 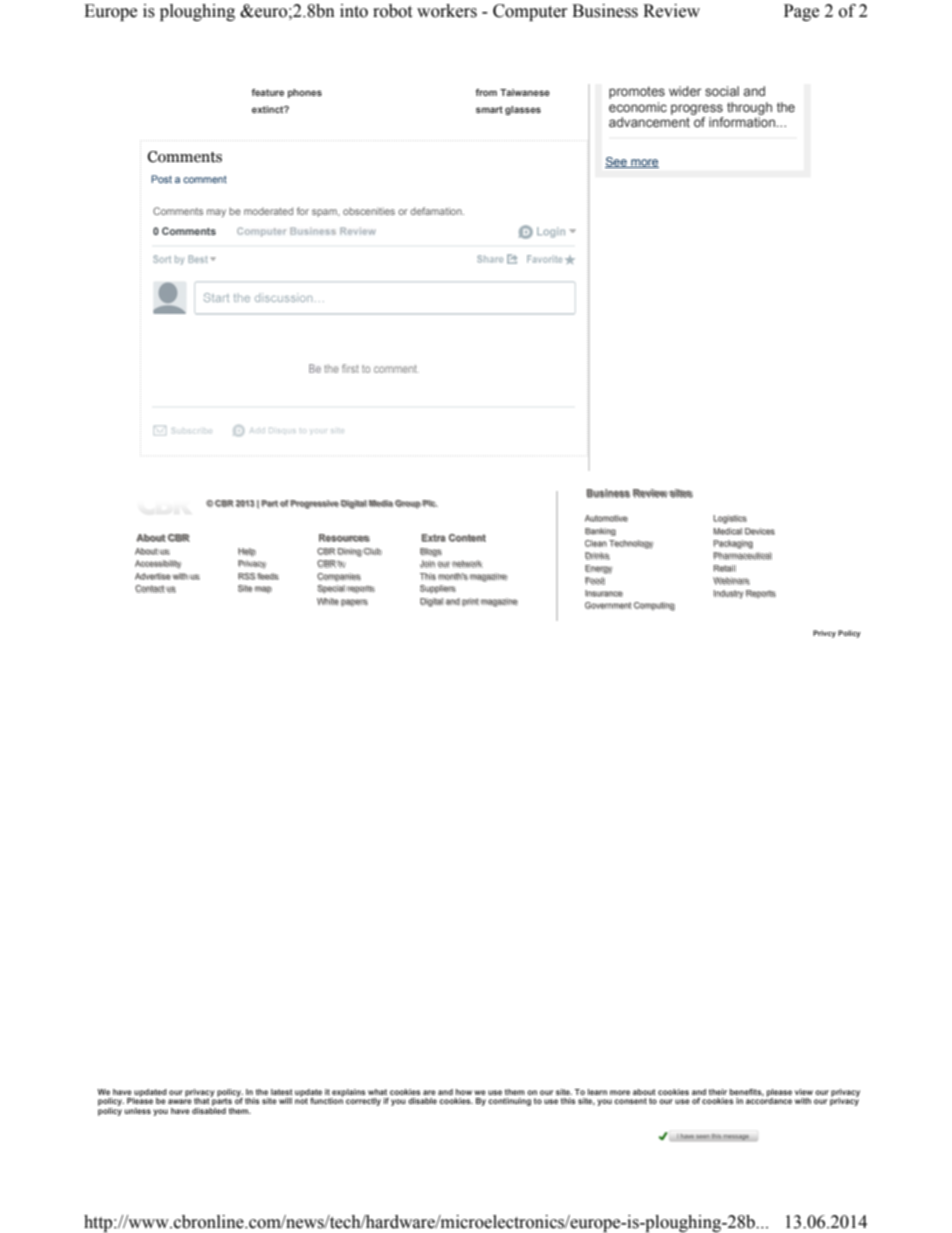 What do you see at coordinates (447, 11) in the screenshot?
I see `workers` at bounding box center [447, 11].
